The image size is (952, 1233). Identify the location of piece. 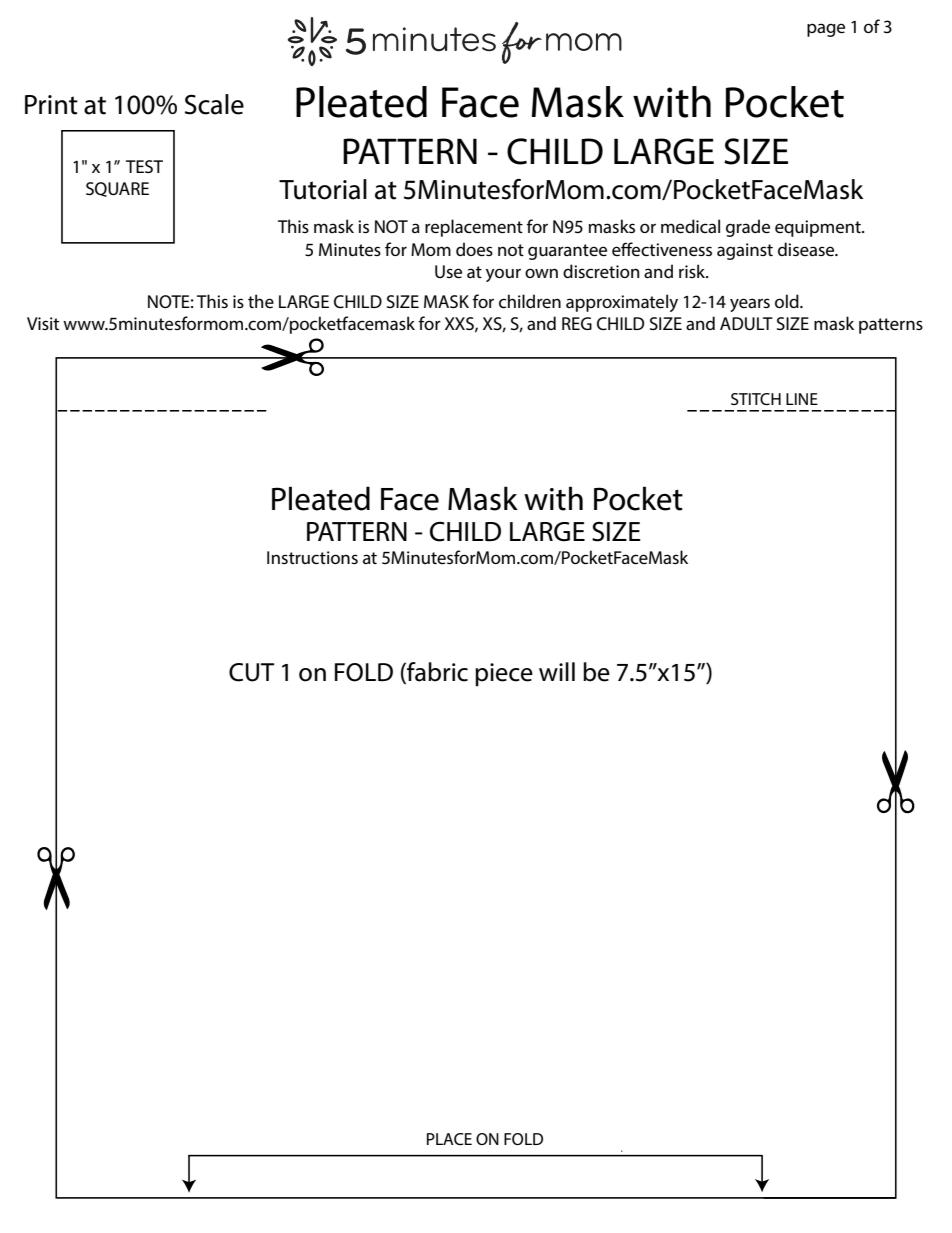
(504, 675).
